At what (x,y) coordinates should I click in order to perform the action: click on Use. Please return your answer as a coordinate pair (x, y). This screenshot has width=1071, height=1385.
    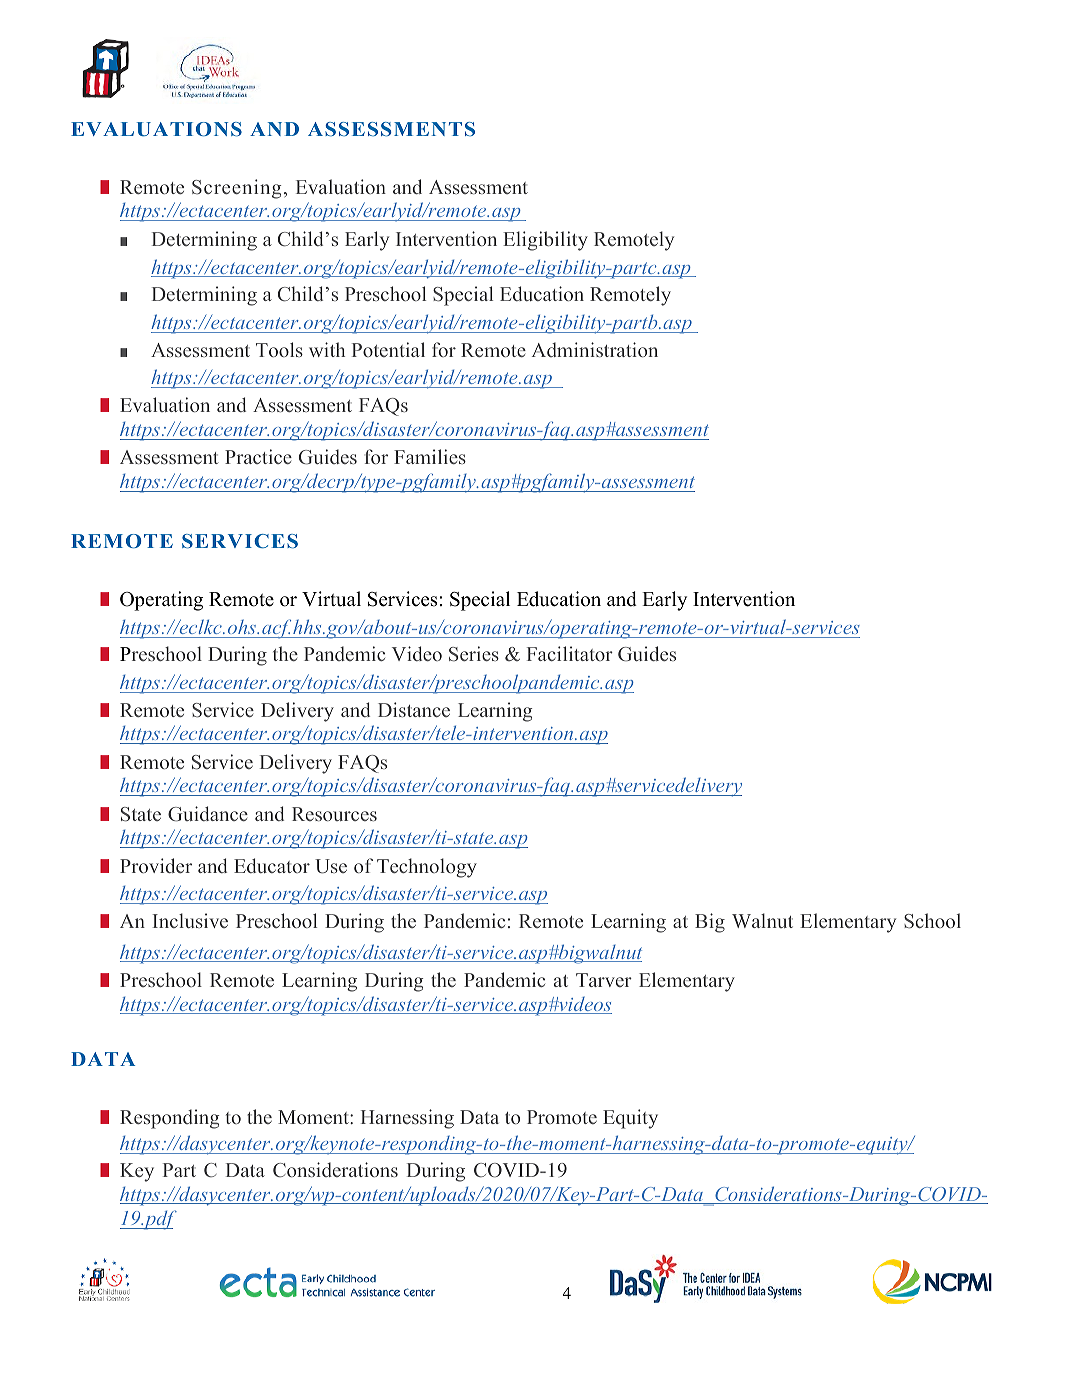
    Looking at the image, I should click on (331, 866).
